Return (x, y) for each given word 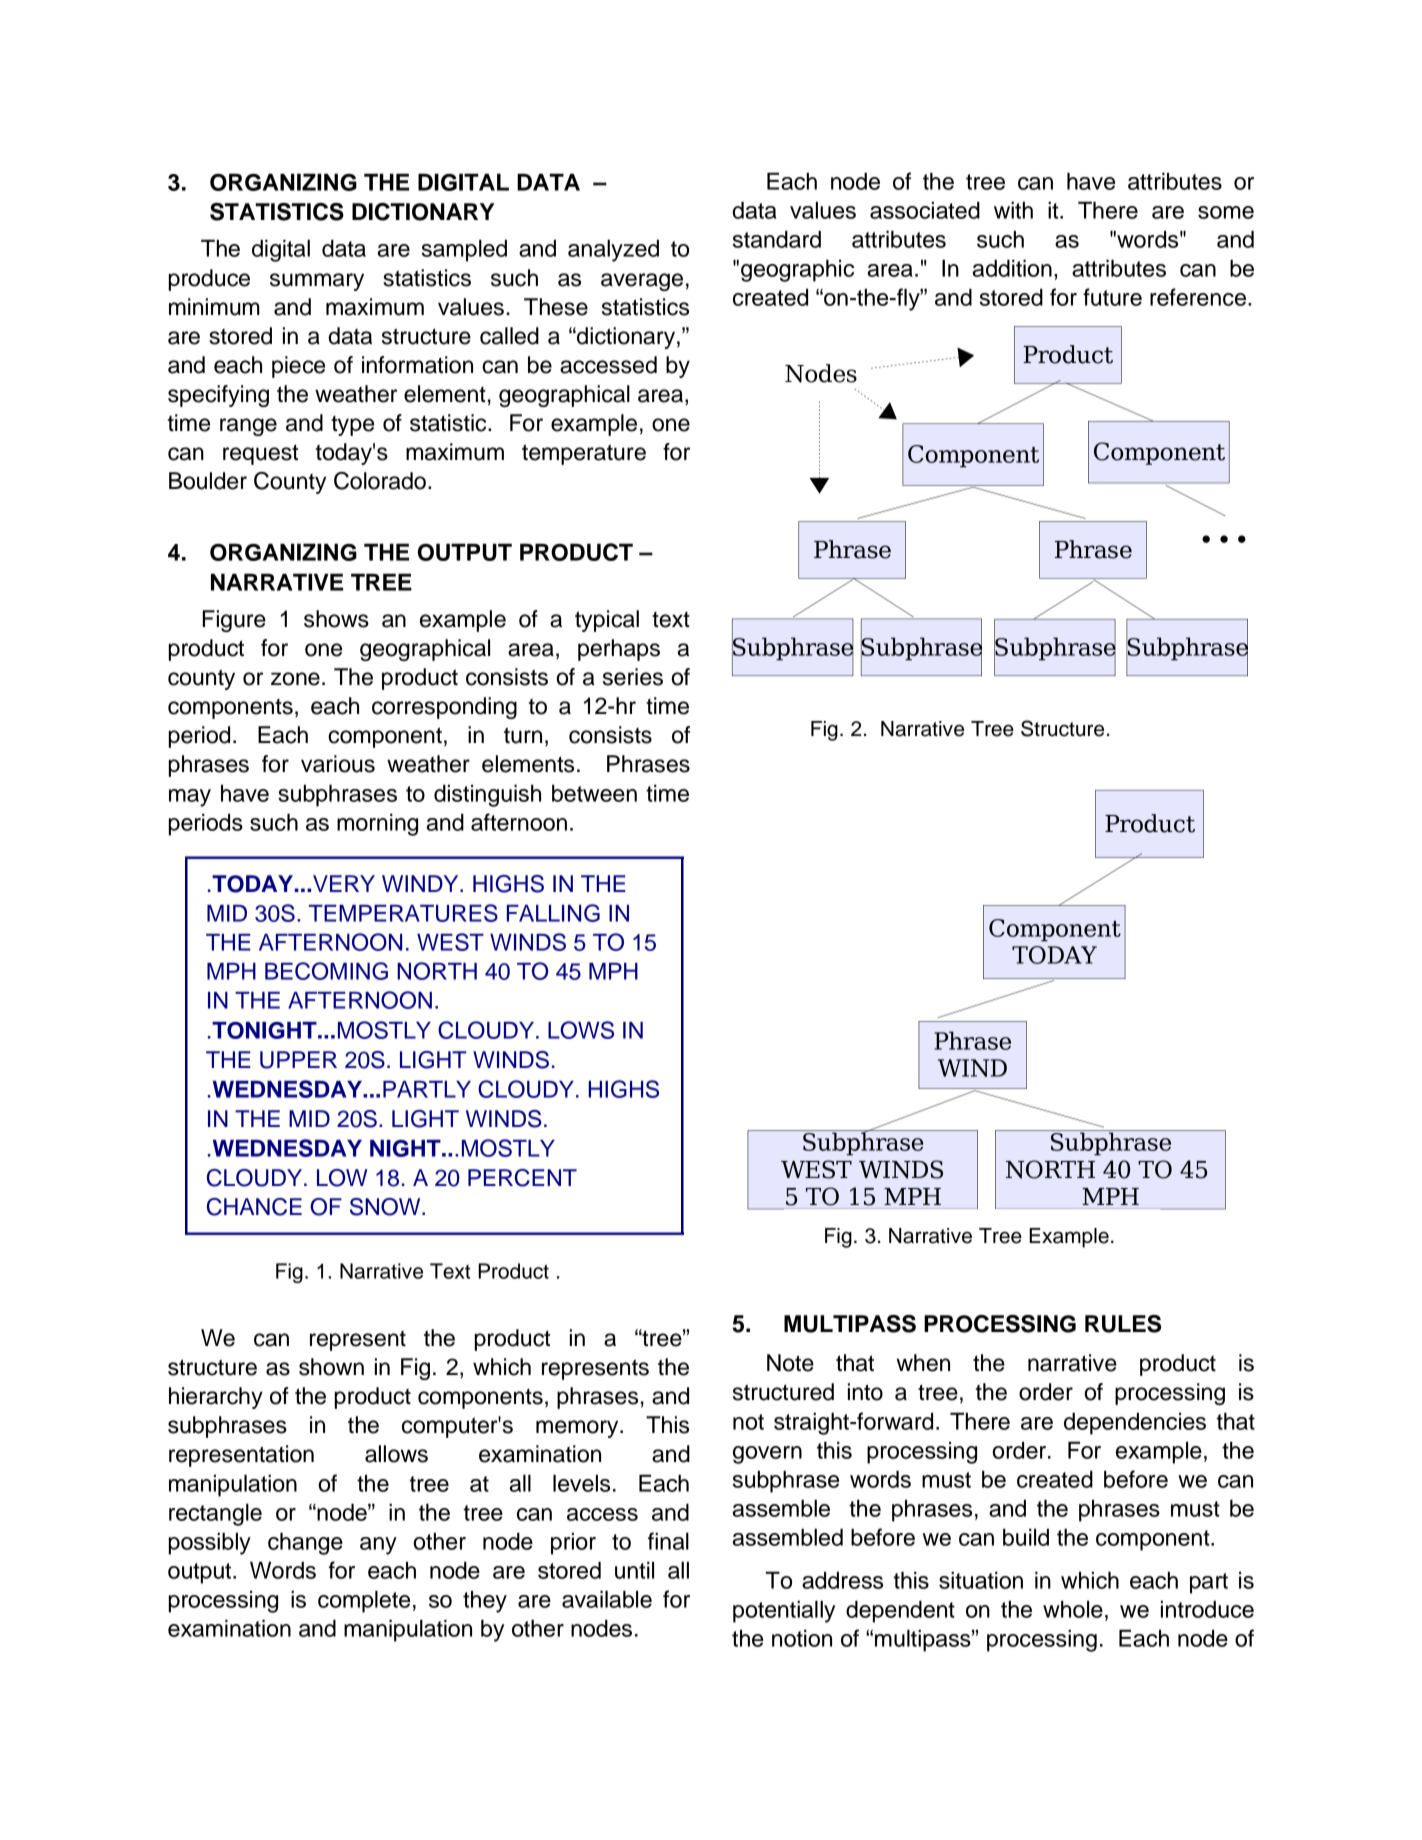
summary (317, 282)
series (633, 677)
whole (1073, 1609)
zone (295, 679)
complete (364, 1601)
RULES (1123, 1324)
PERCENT (522, 1178)
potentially (784, 1611)
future (1112, 297)
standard (777, 239)
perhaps (619, 650)
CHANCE (254, 1207)
